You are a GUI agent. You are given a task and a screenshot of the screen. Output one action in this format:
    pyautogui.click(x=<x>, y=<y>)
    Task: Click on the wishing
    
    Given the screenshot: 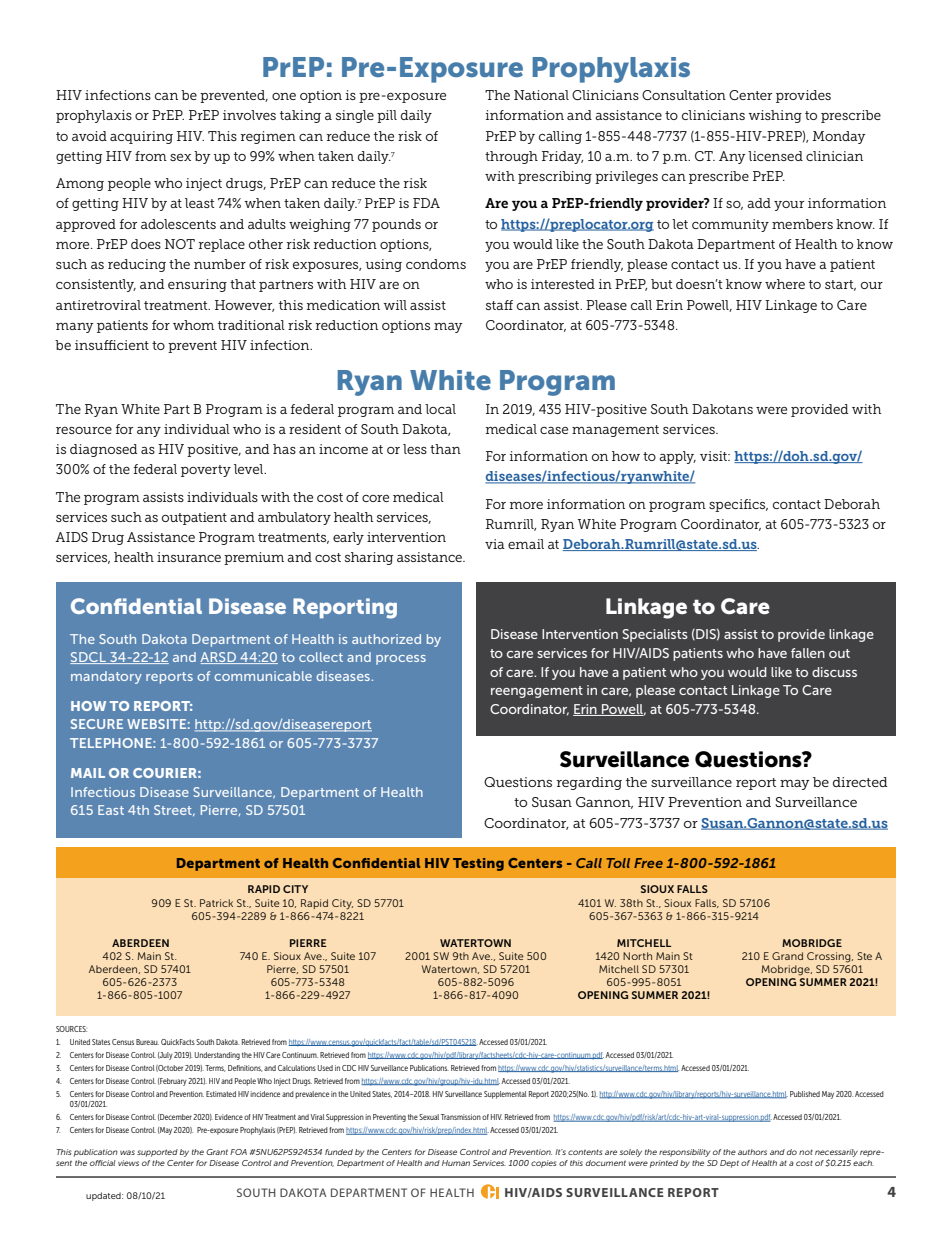 What is the action you would take?
    pyautogui.click(x=775, y=116)
